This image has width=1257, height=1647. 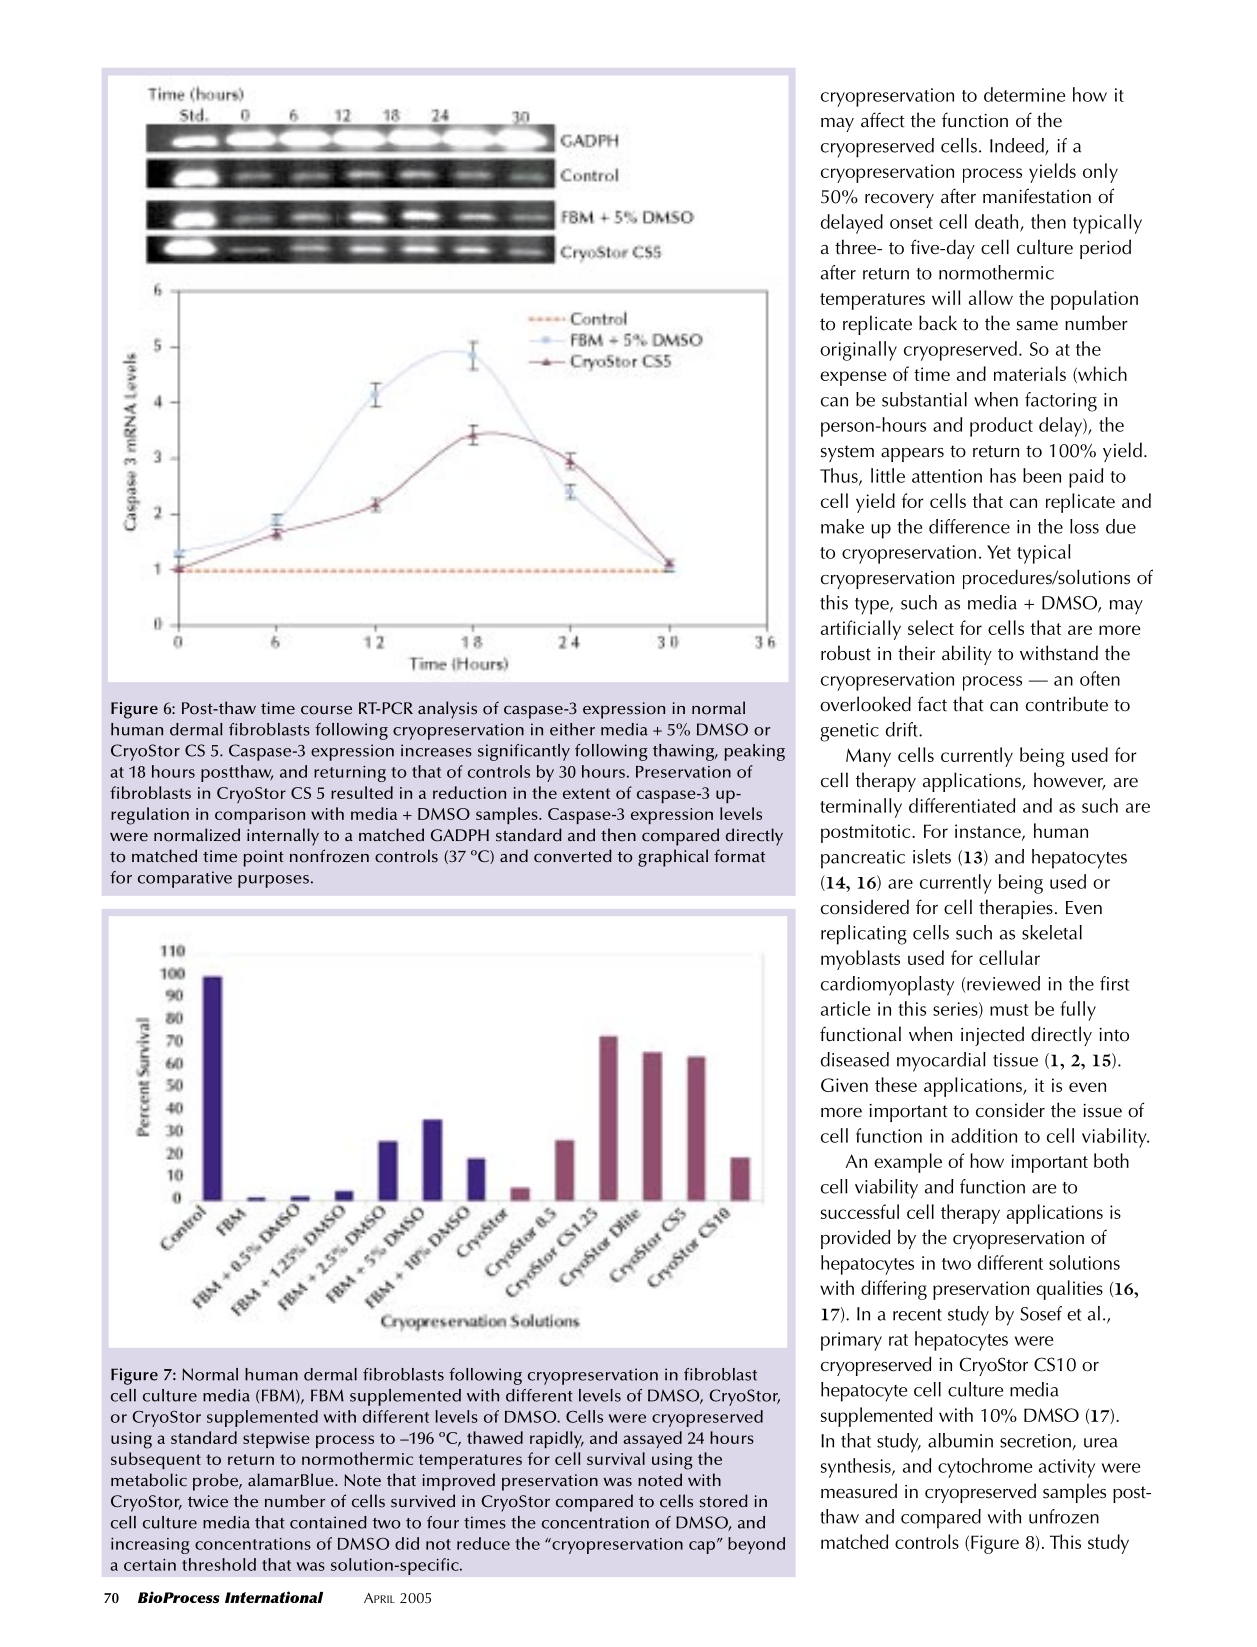 What do you see at coordinates (263, 858) in the image?
I see `point` at bounding box center [263, 858].
